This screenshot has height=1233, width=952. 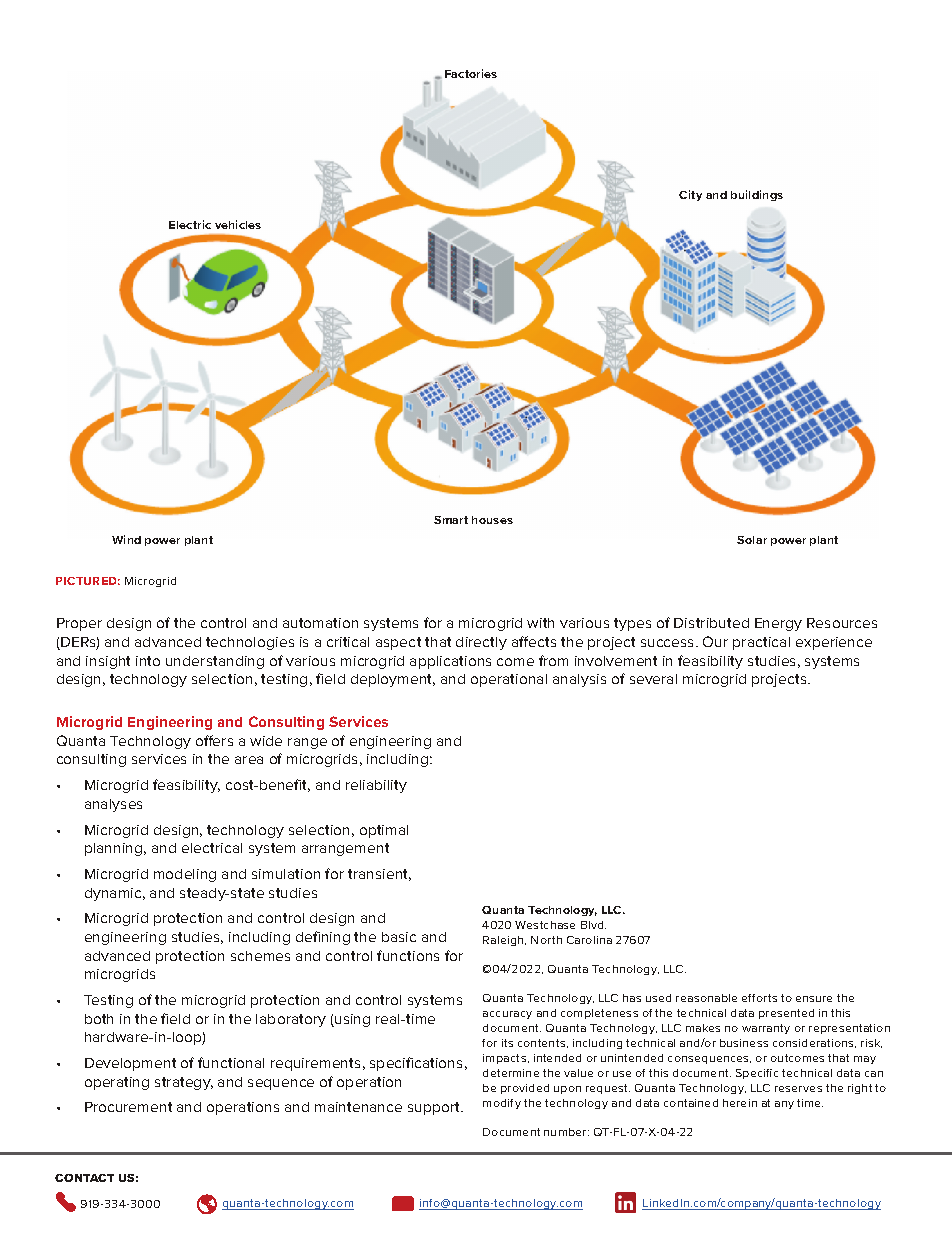 I want to click on buildings, so click(x=757, y=195).
